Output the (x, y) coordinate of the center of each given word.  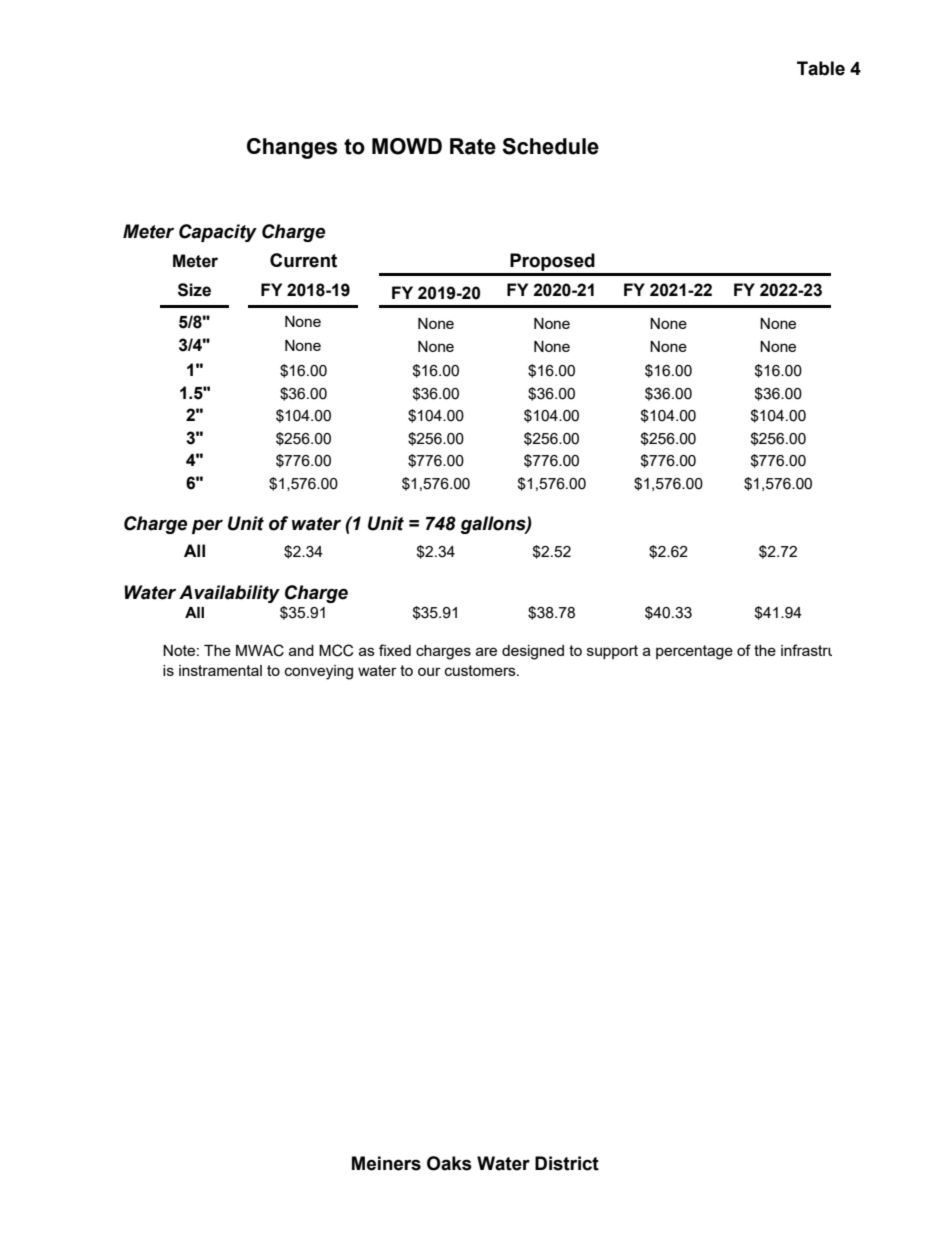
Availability (229, 594)
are (486, 651)
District (567, 1163)
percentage (694, 652)
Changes (292, 148)
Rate (473, 146)
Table (821, 68)
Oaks (449, 1163)
